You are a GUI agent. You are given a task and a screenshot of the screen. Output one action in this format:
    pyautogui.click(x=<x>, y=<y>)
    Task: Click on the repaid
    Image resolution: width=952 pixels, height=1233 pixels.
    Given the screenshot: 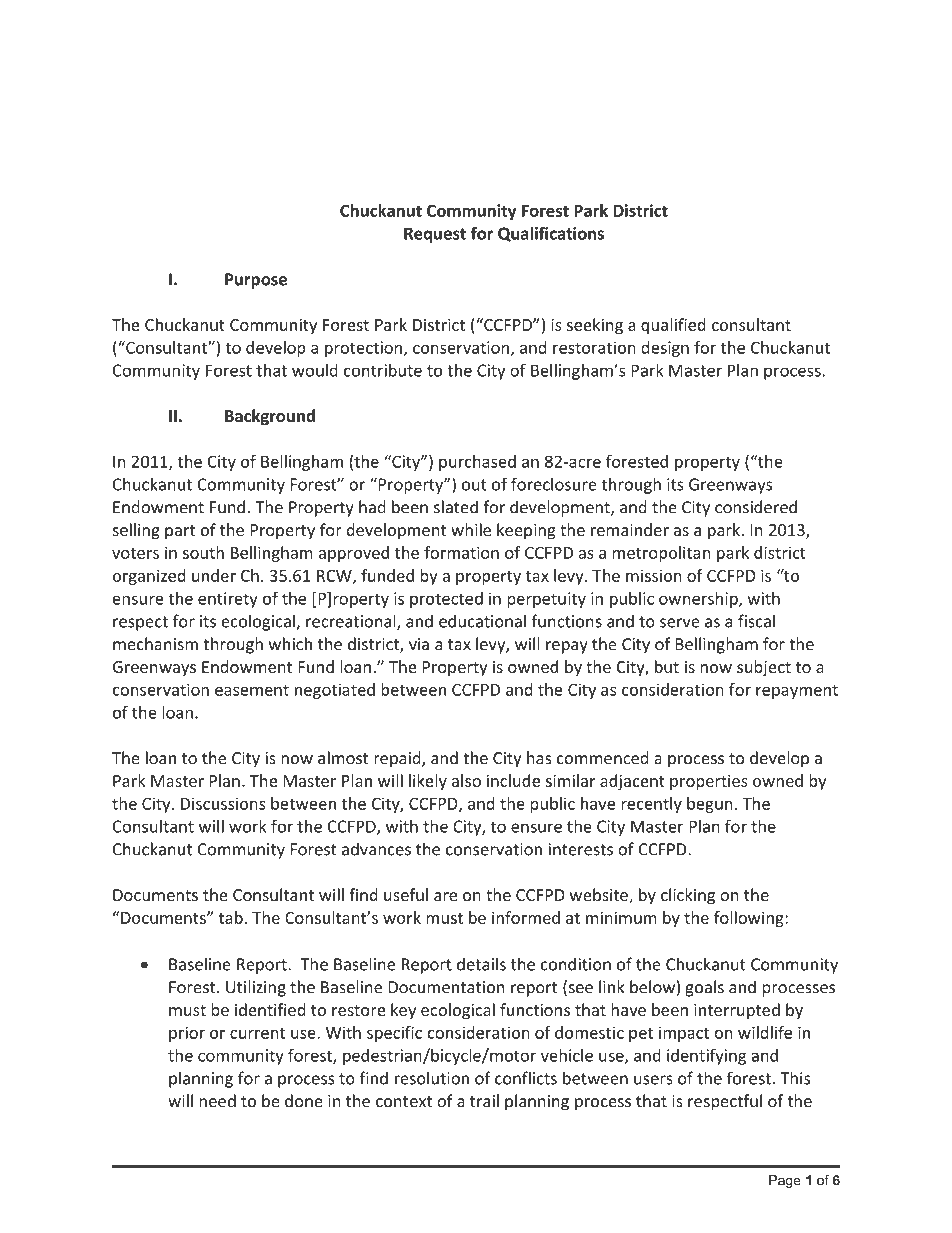 What is the action you would take?
    pyautogui.click(x=398, y=759)
